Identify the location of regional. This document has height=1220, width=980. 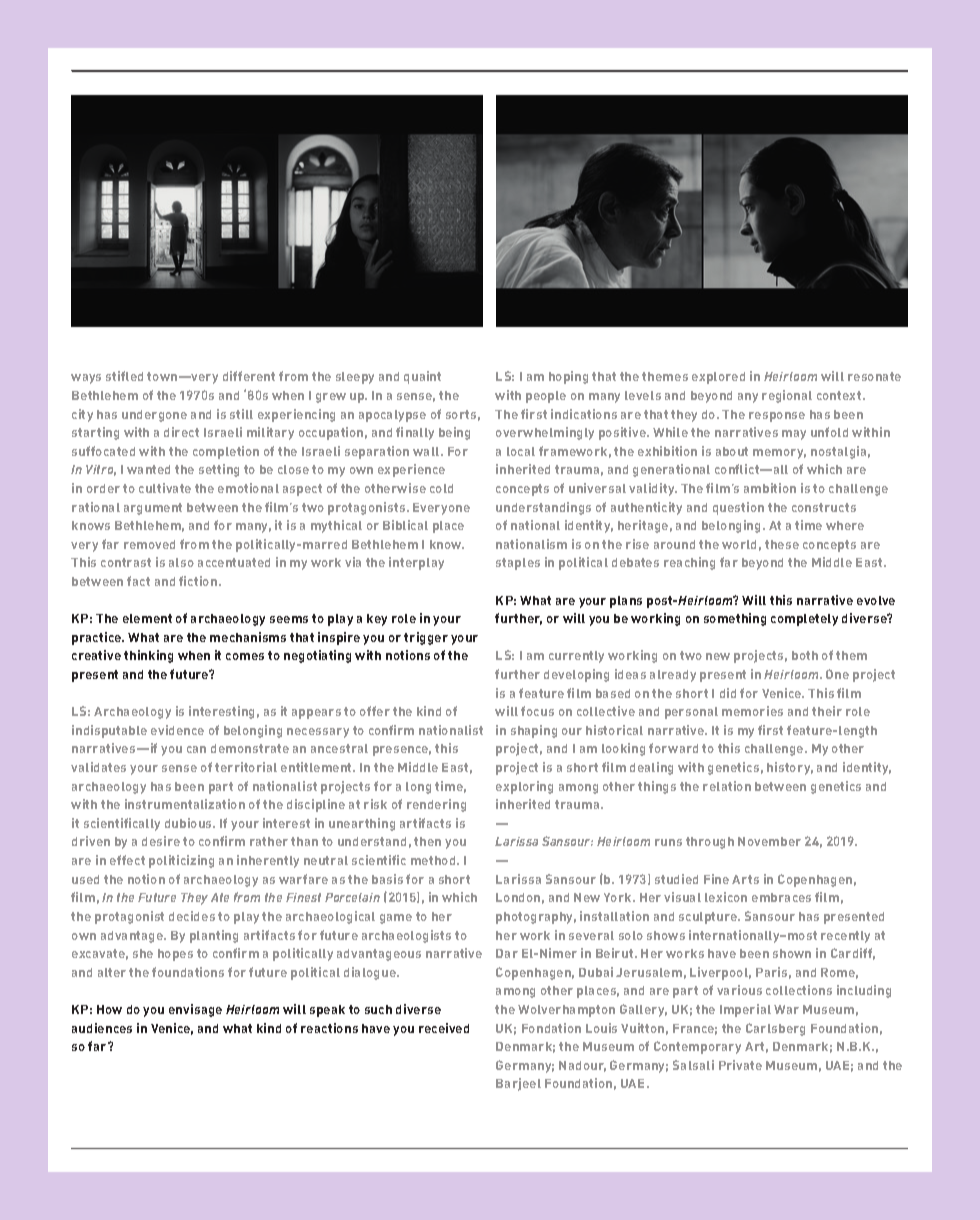
(787, 396).
